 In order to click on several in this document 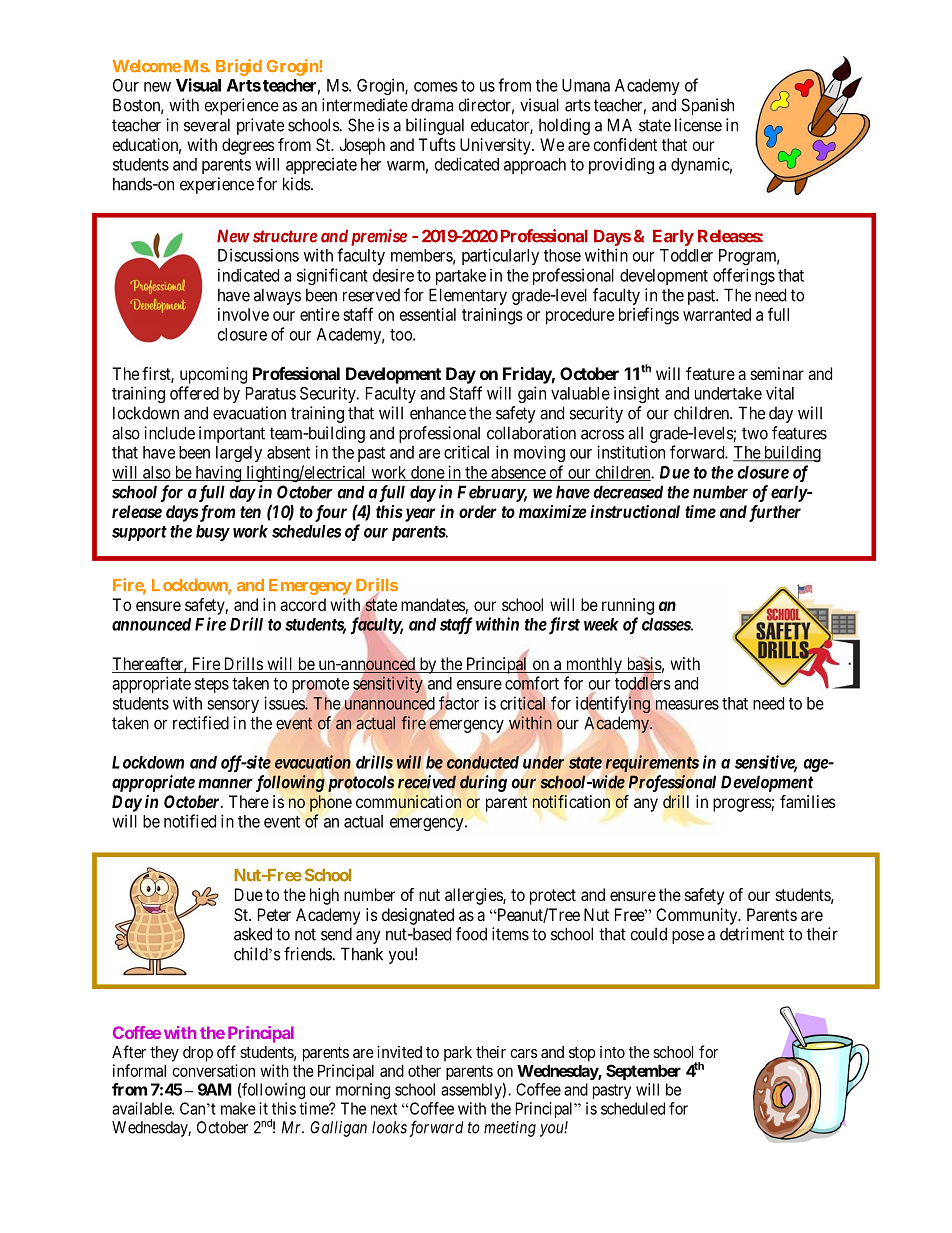, I will do `click(207, 125)`.
